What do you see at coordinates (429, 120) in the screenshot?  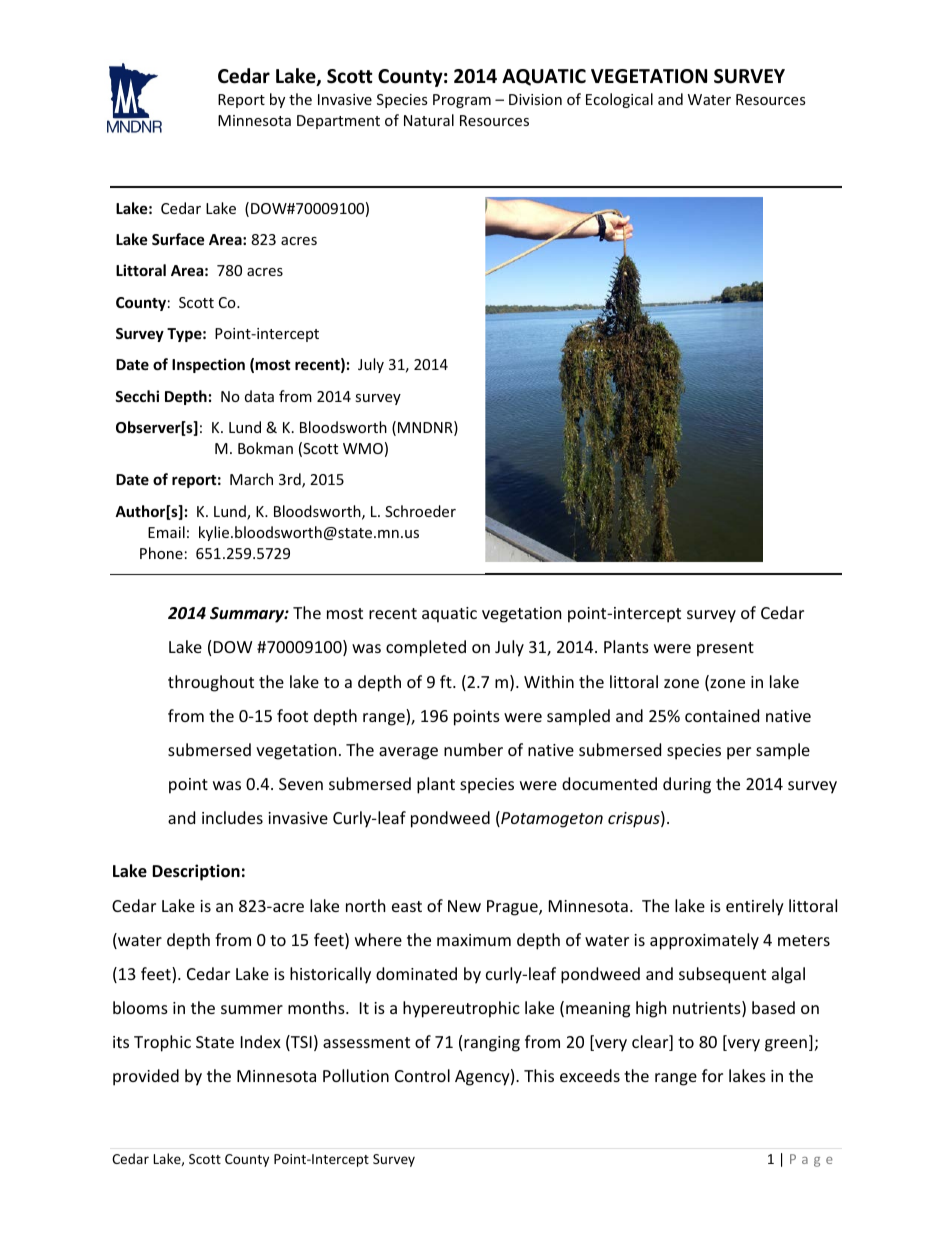 I see `Natural` at bounding box center [429, 120].
